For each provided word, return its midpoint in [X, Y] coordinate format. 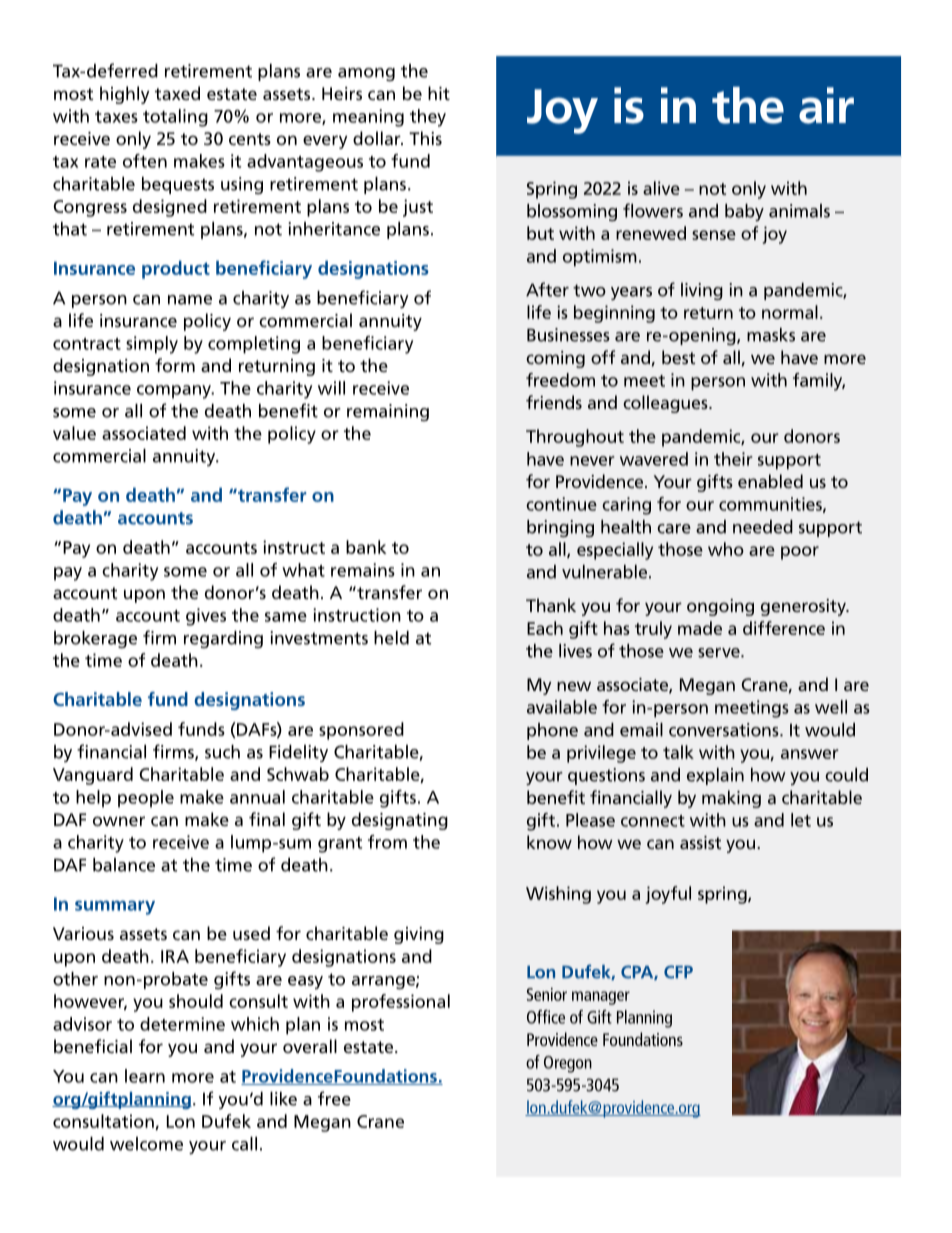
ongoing [720, 607]
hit [439, 93]
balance [124, 865]
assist [700, 842]
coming [555, 359]
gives [206, 617]
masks [771, 335]
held [391, 638]
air [826, 105]
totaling [175, 118]
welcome [146, 1144]
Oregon [568, 1064]
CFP [678, 972]
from [387, 842]
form [175, 365]
